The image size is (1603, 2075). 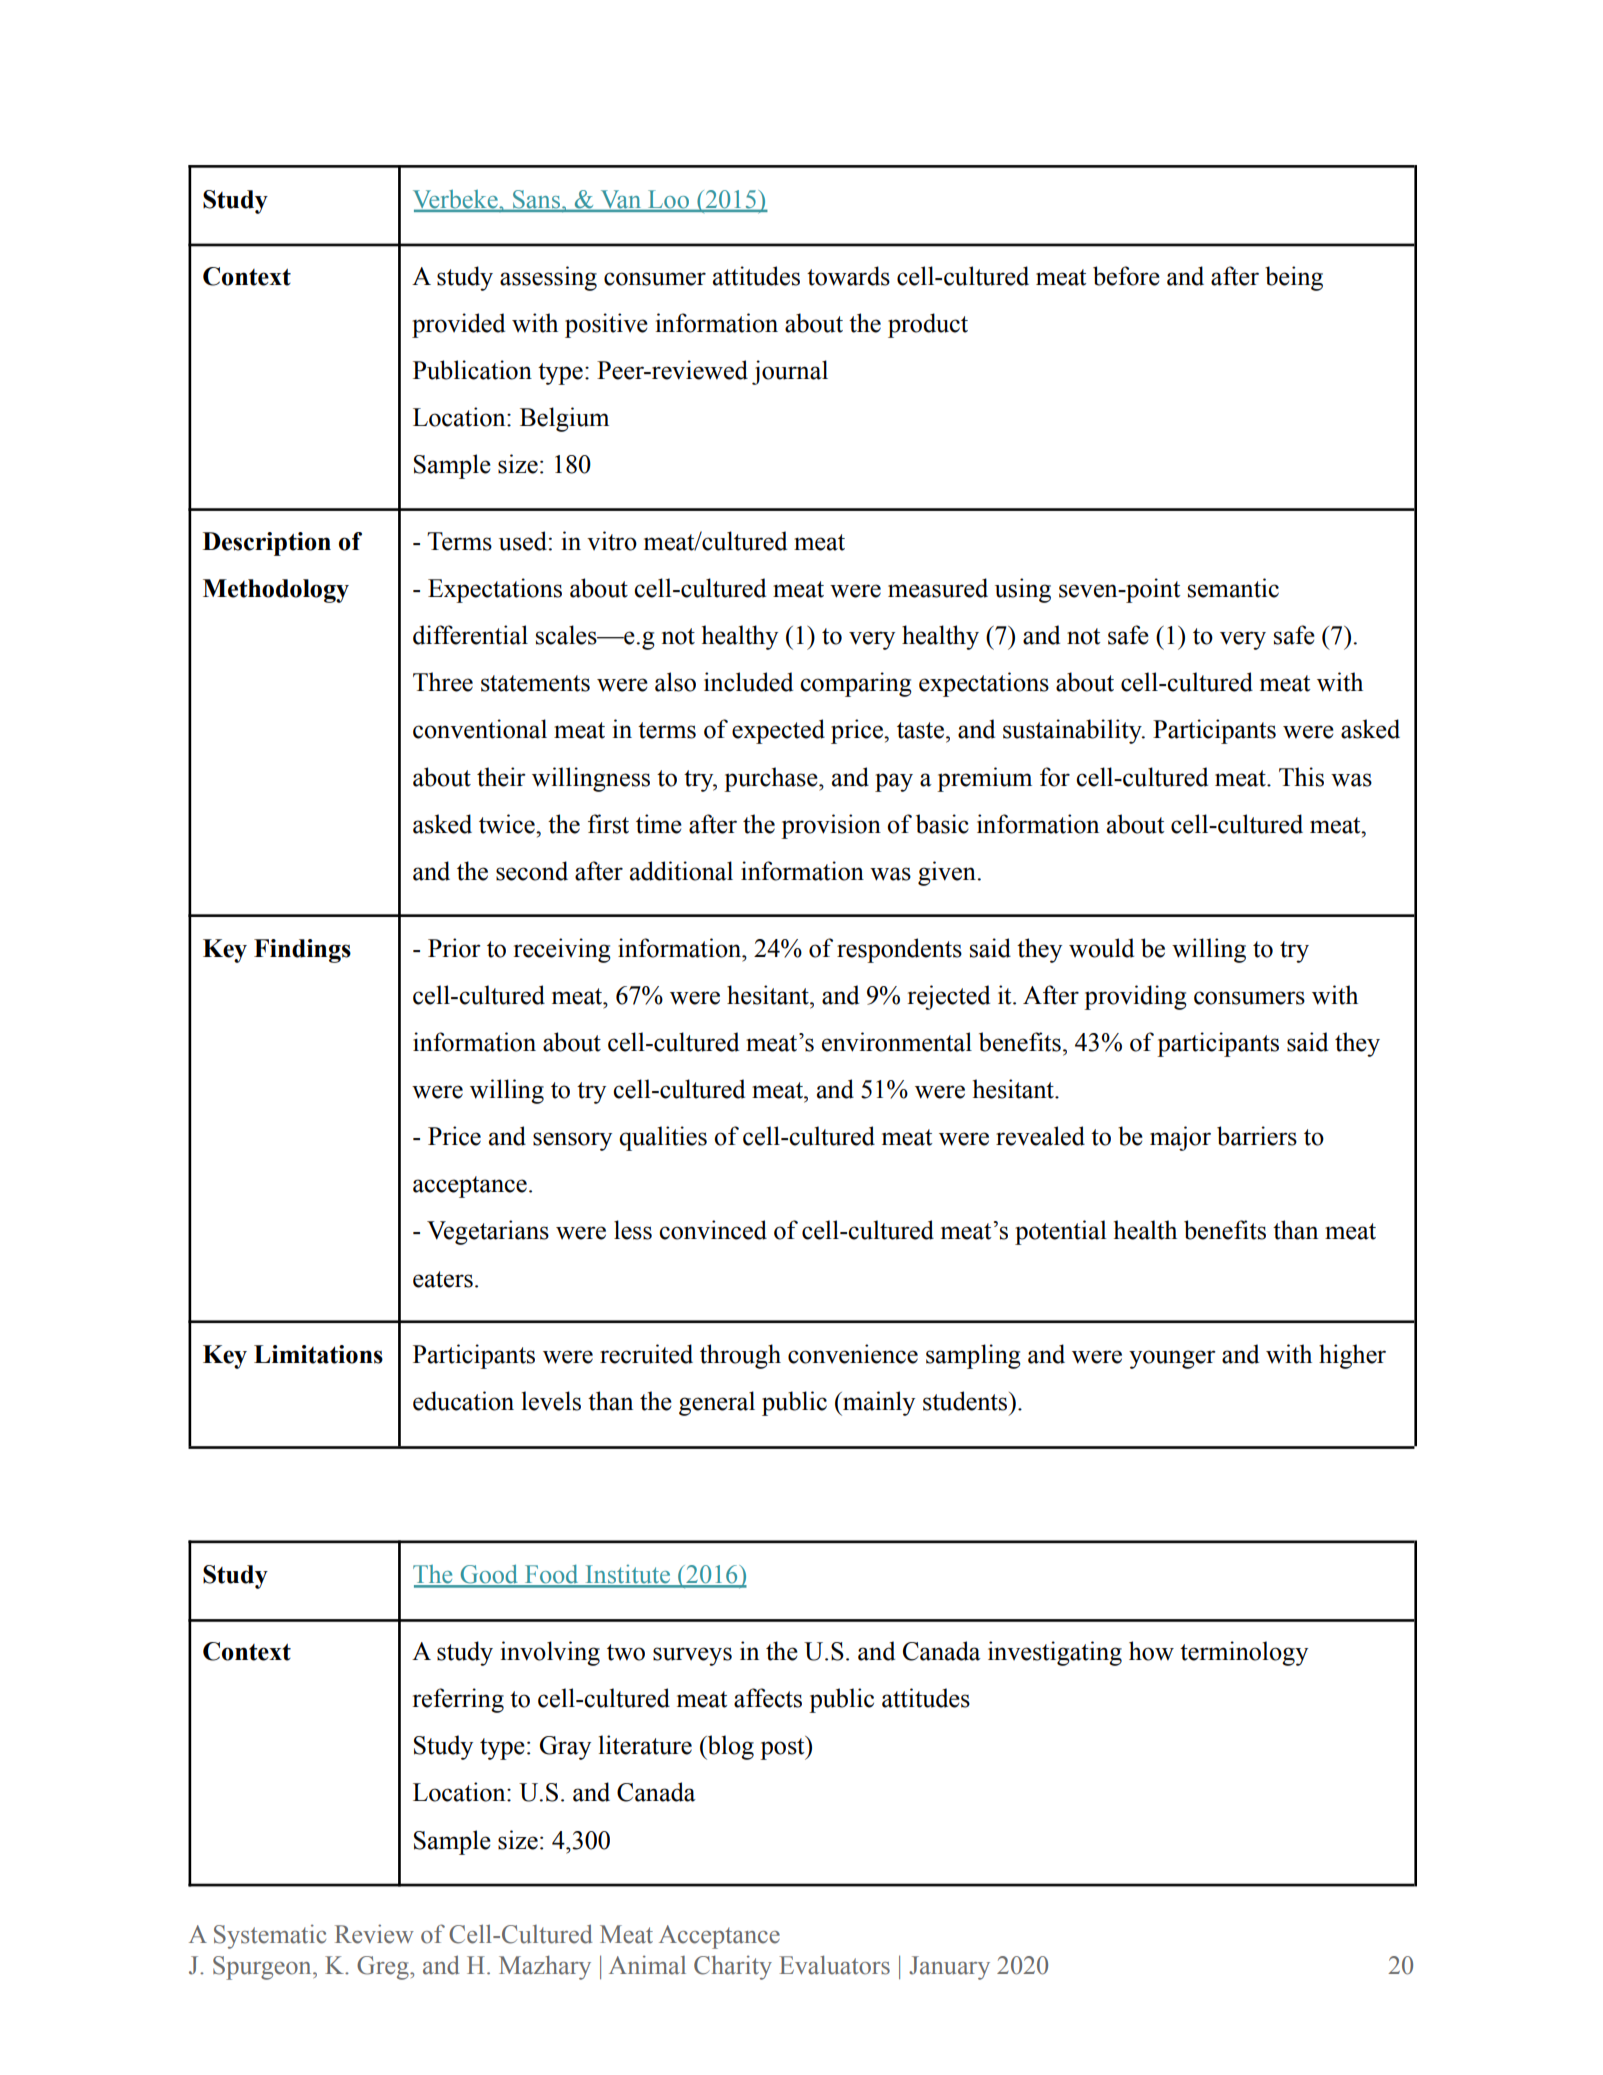 I want to click on provision, so click(x=831, y=826).
